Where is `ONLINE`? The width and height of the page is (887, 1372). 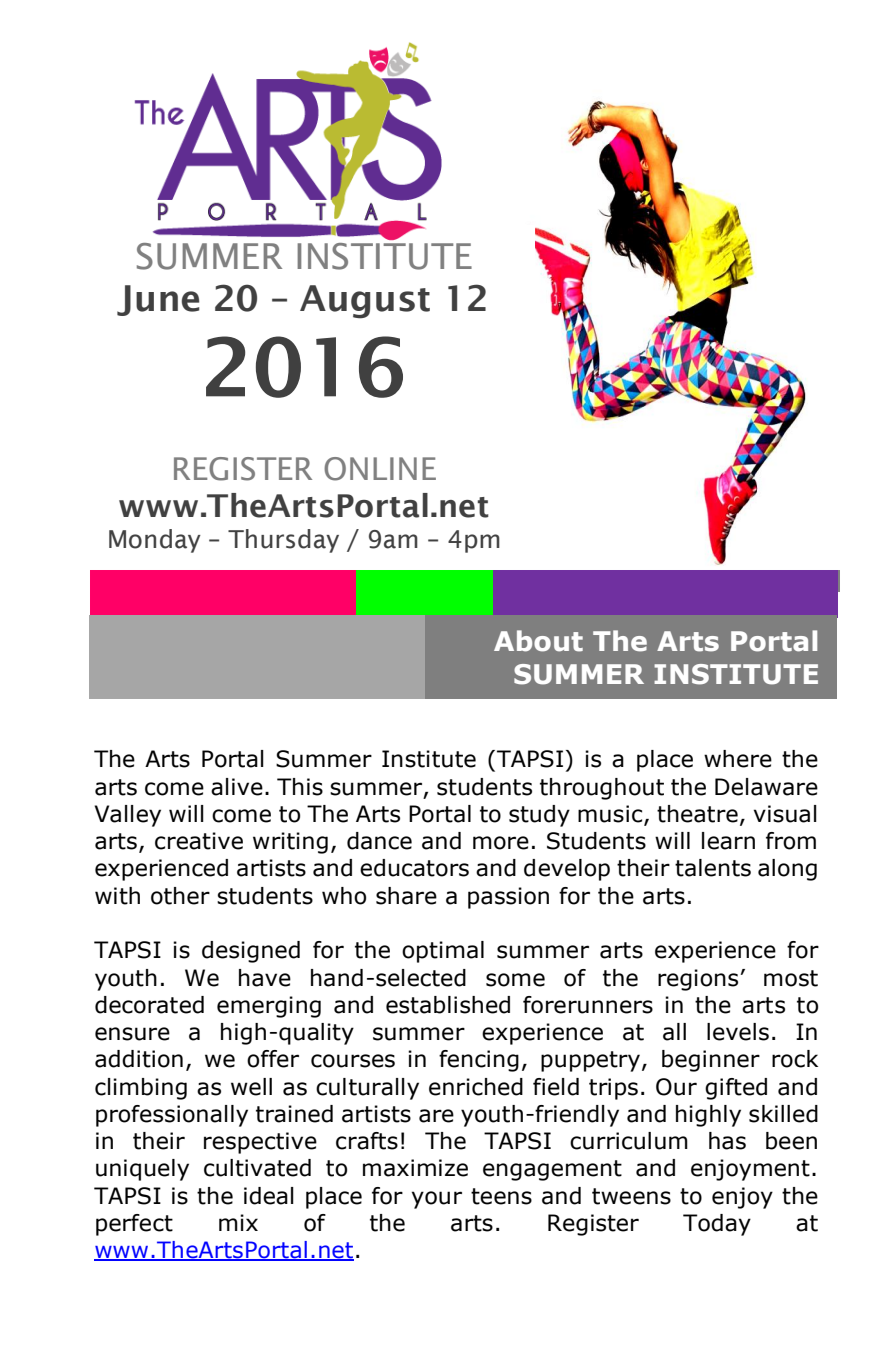
ONLINE is located at coordinates (380, 469).
